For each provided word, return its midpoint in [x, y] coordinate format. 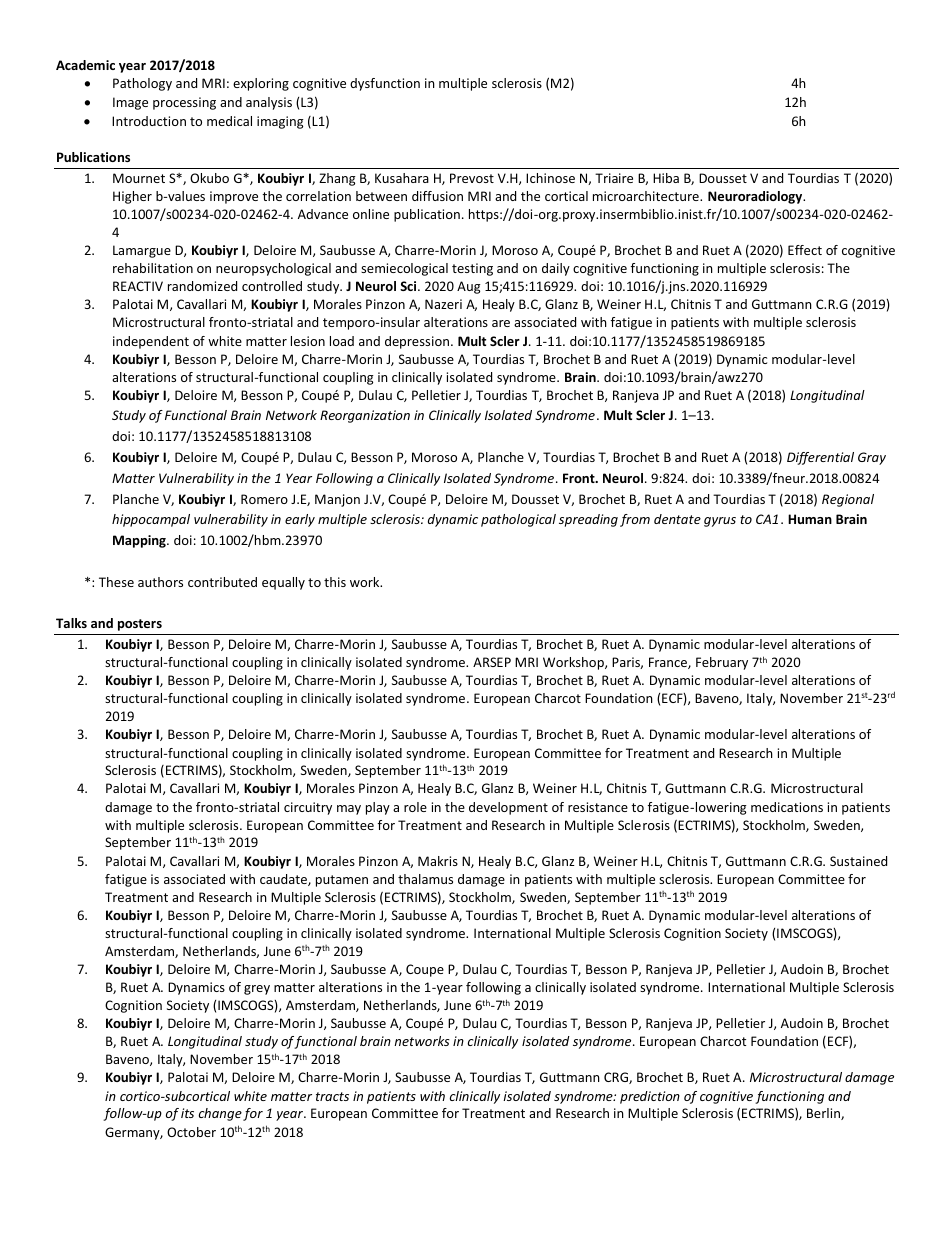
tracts [332, 1096]
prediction [650, 1097]
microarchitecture [647, 196]
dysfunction [385, 84]
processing [184, 103]
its [187, 1113]
